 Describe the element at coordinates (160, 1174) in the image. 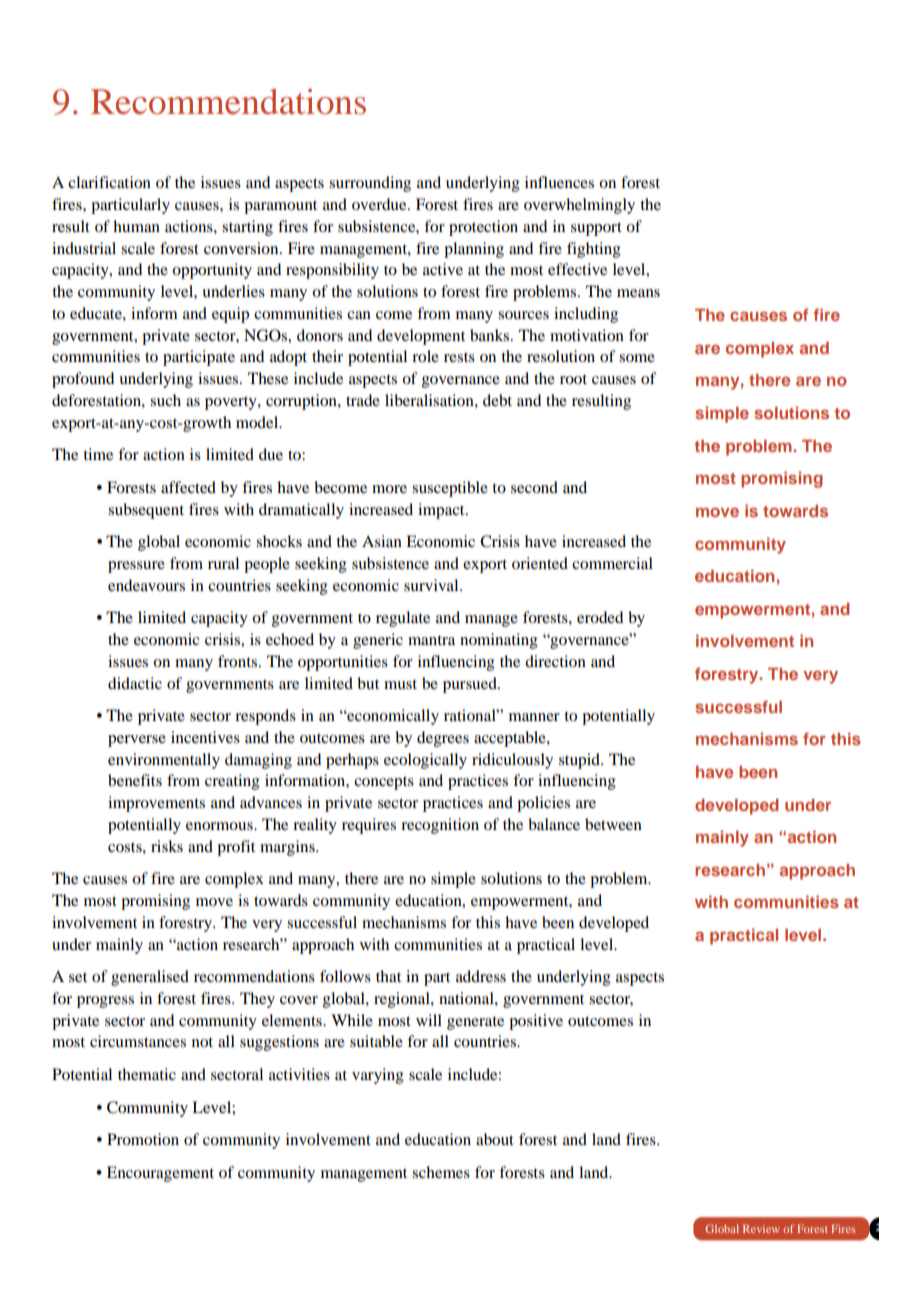

I see `Encouragement` at that location.
